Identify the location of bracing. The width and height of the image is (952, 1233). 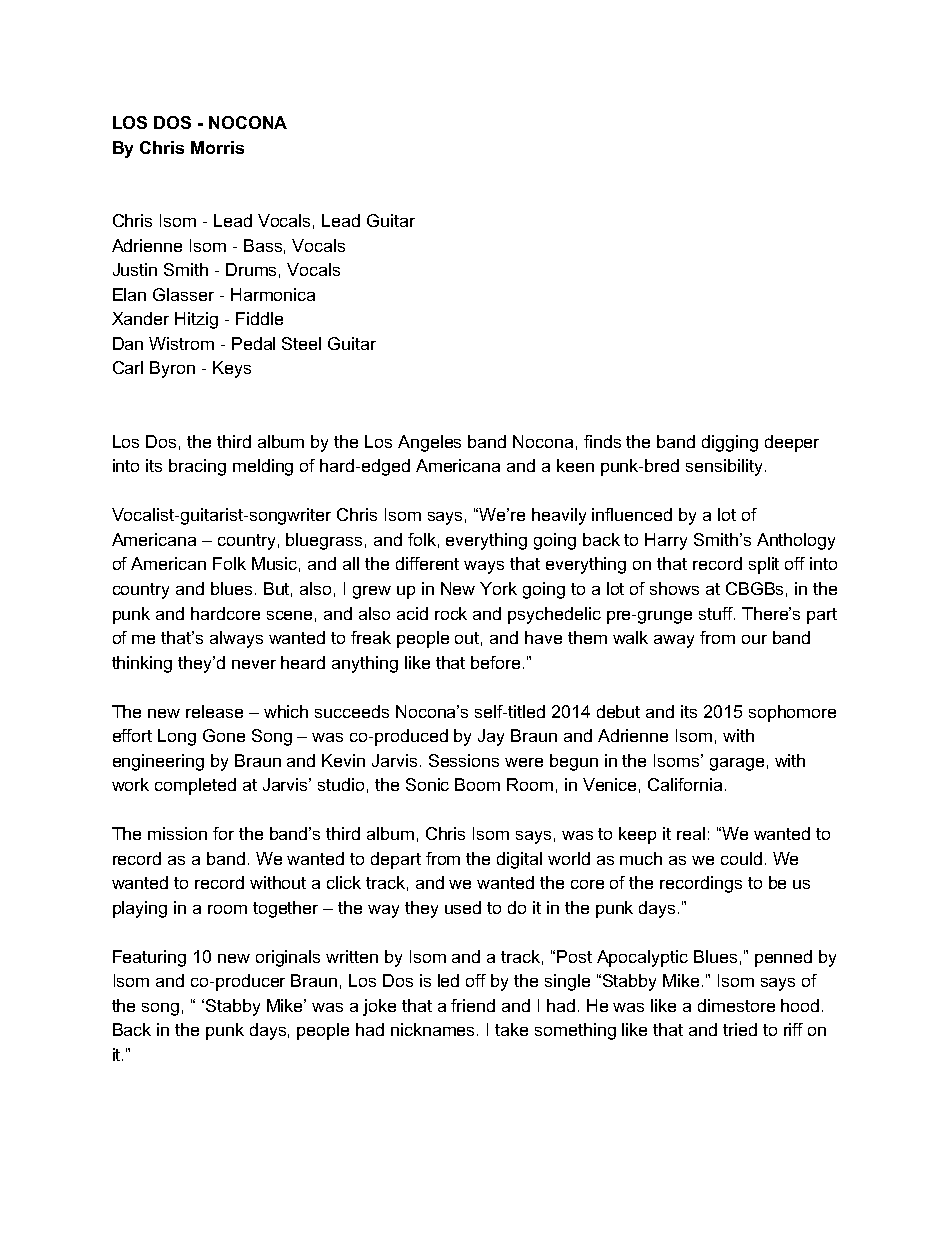
(197, 467).
